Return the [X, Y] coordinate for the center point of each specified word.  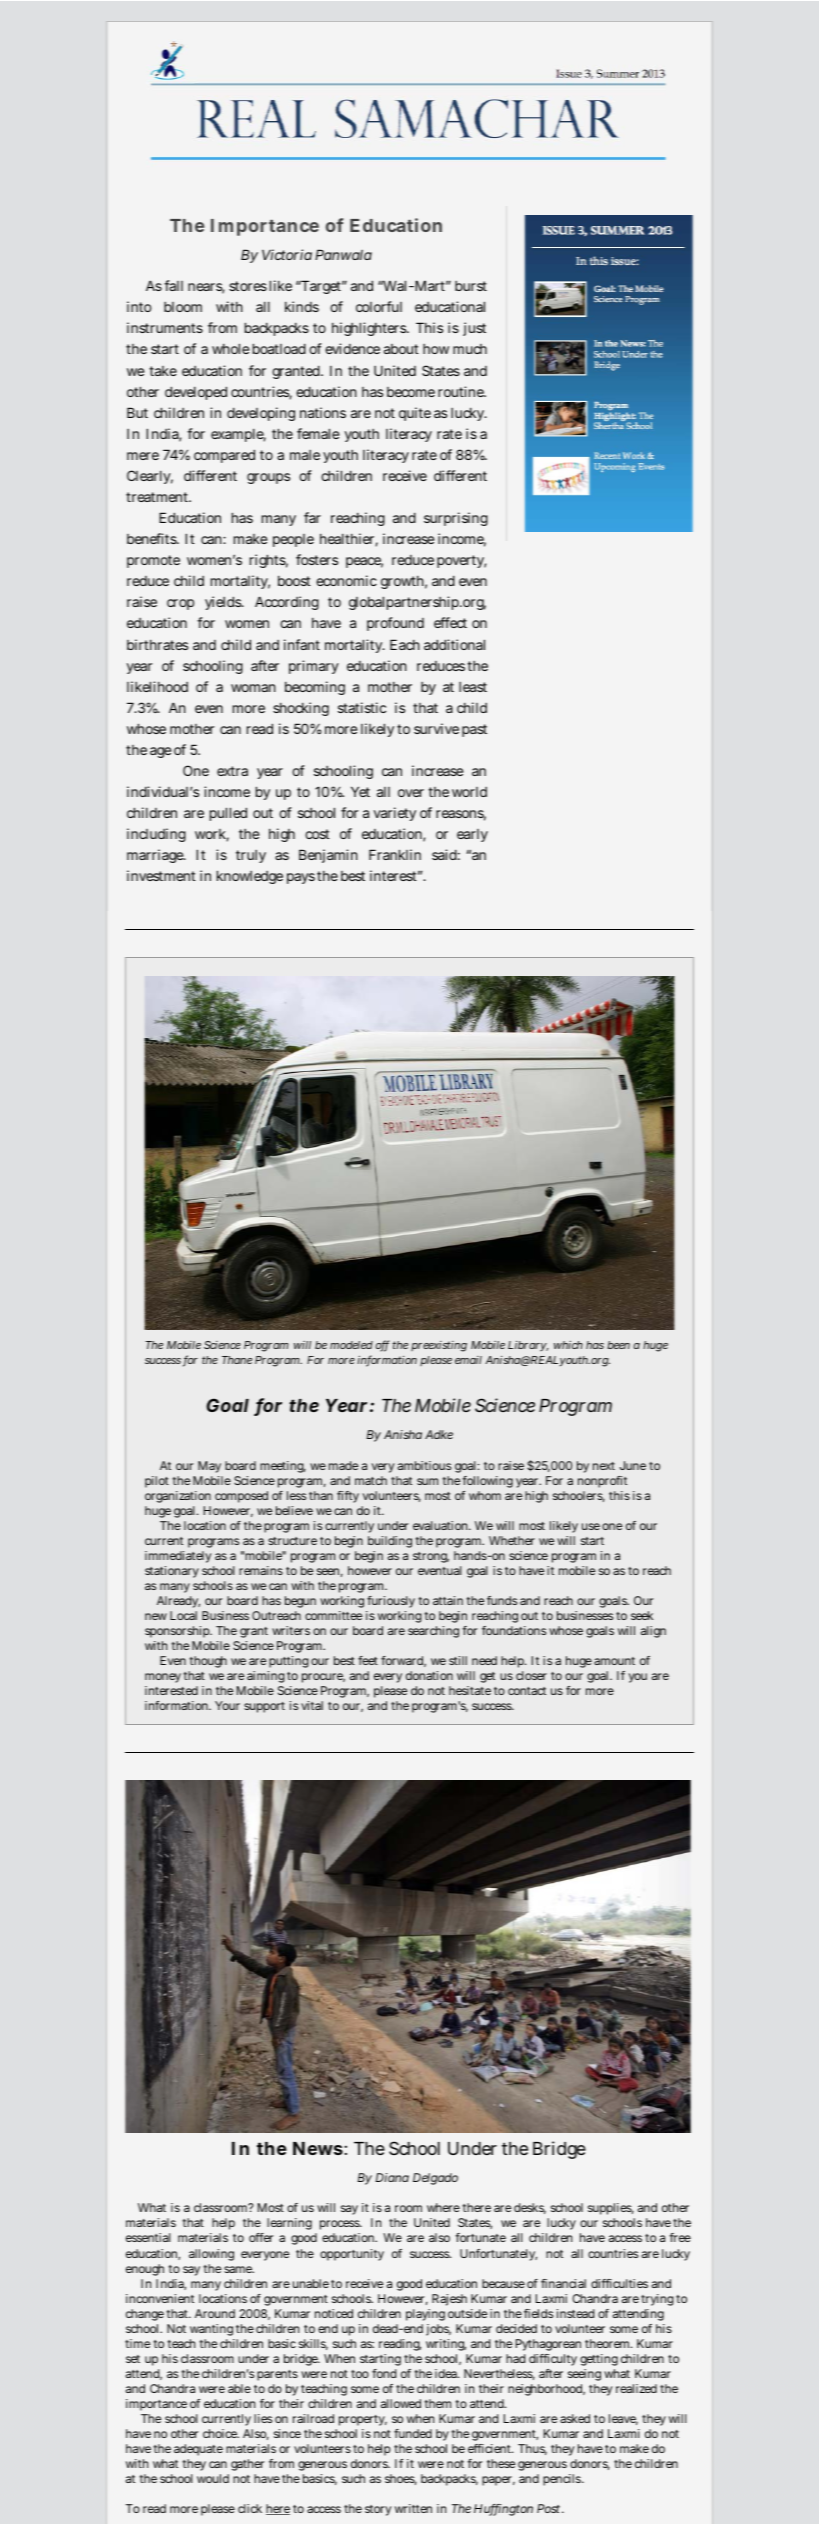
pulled [228, 814]
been [618, 1345]
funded [413, 2433]
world [469, 792]
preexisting [439, 1346]
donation [429, 1675]
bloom [183, 307]
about [401, 349]
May [209, 1467]
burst [471, 286]
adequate [198, 2450]
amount [614, 1661]
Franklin [395, 854]
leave [623, 2419]
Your [227, 1705]
